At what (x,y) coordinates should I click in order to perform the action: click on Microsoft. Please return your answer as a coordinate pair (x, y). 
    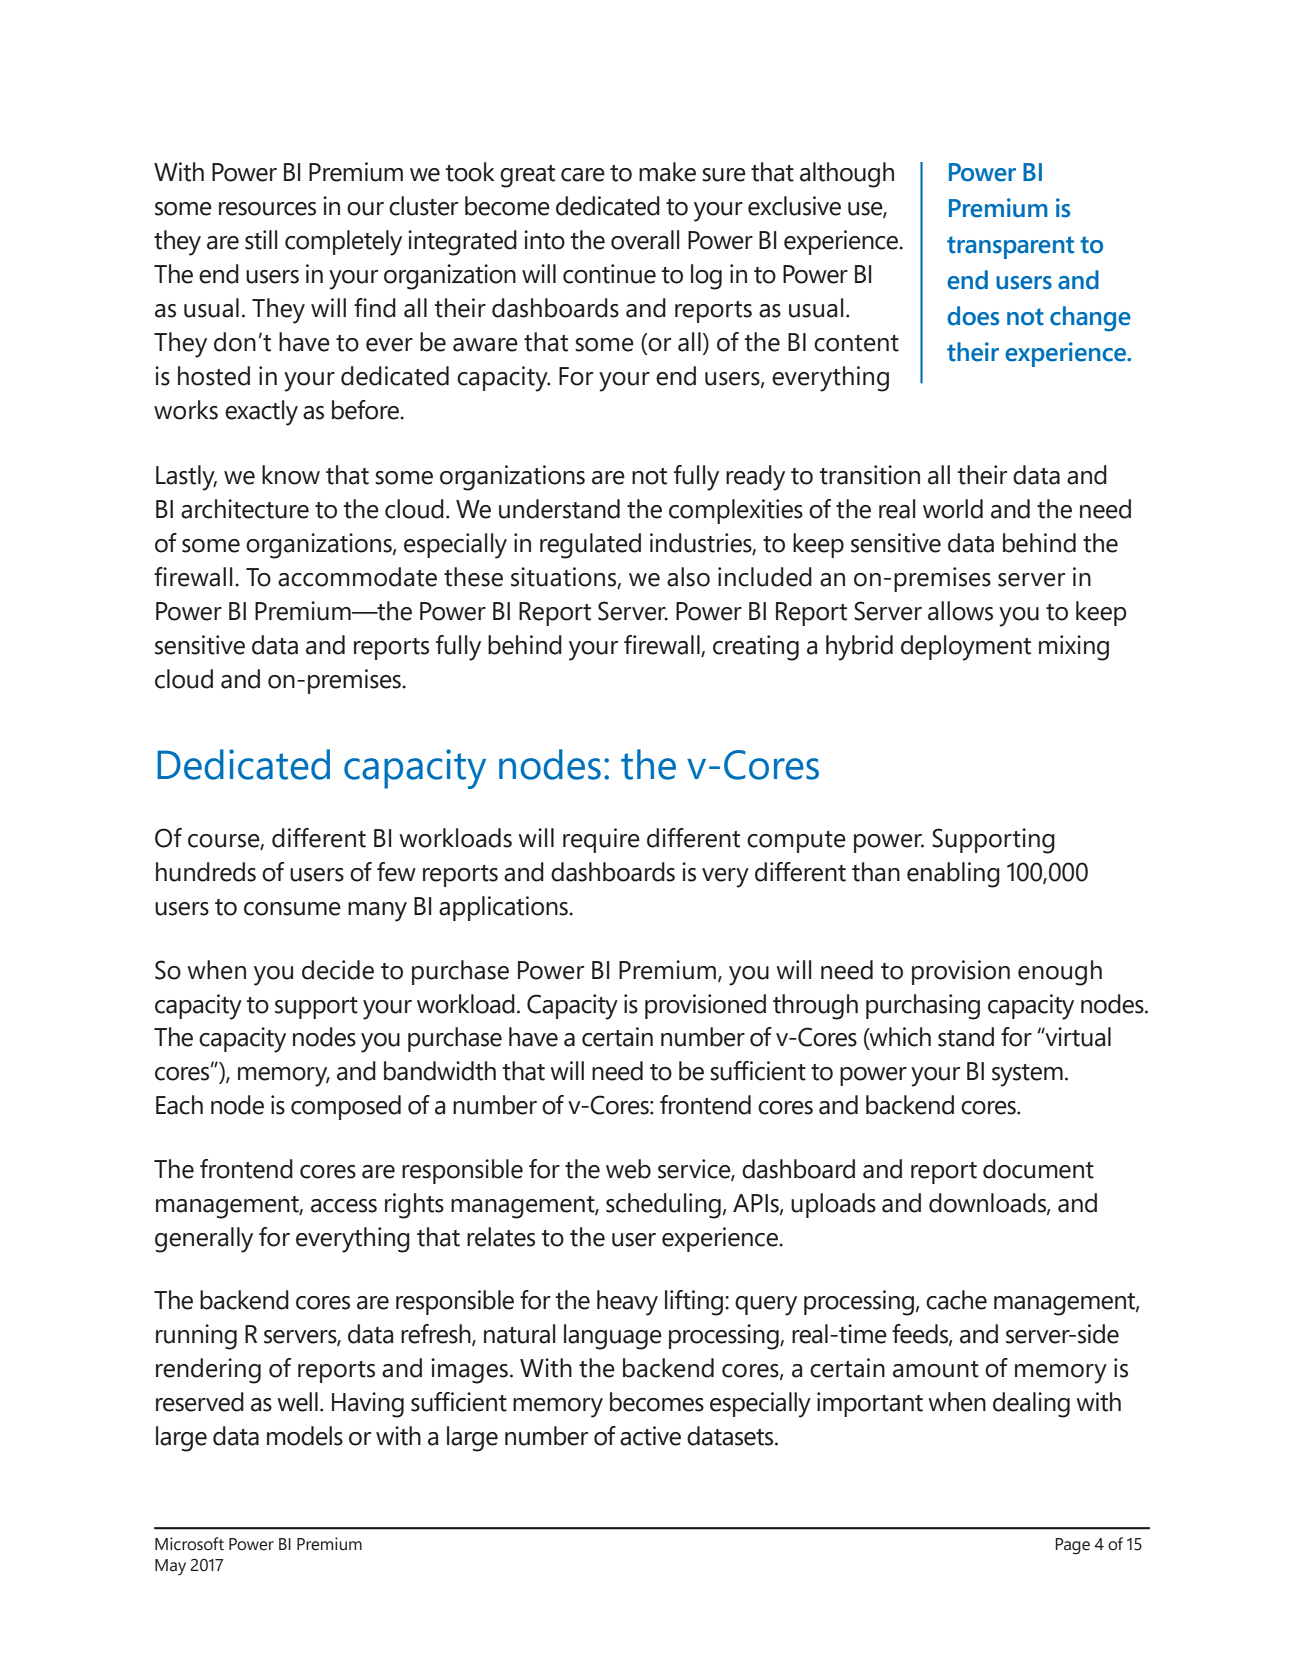
    Looking at the image, I should click on (189, 1544).
